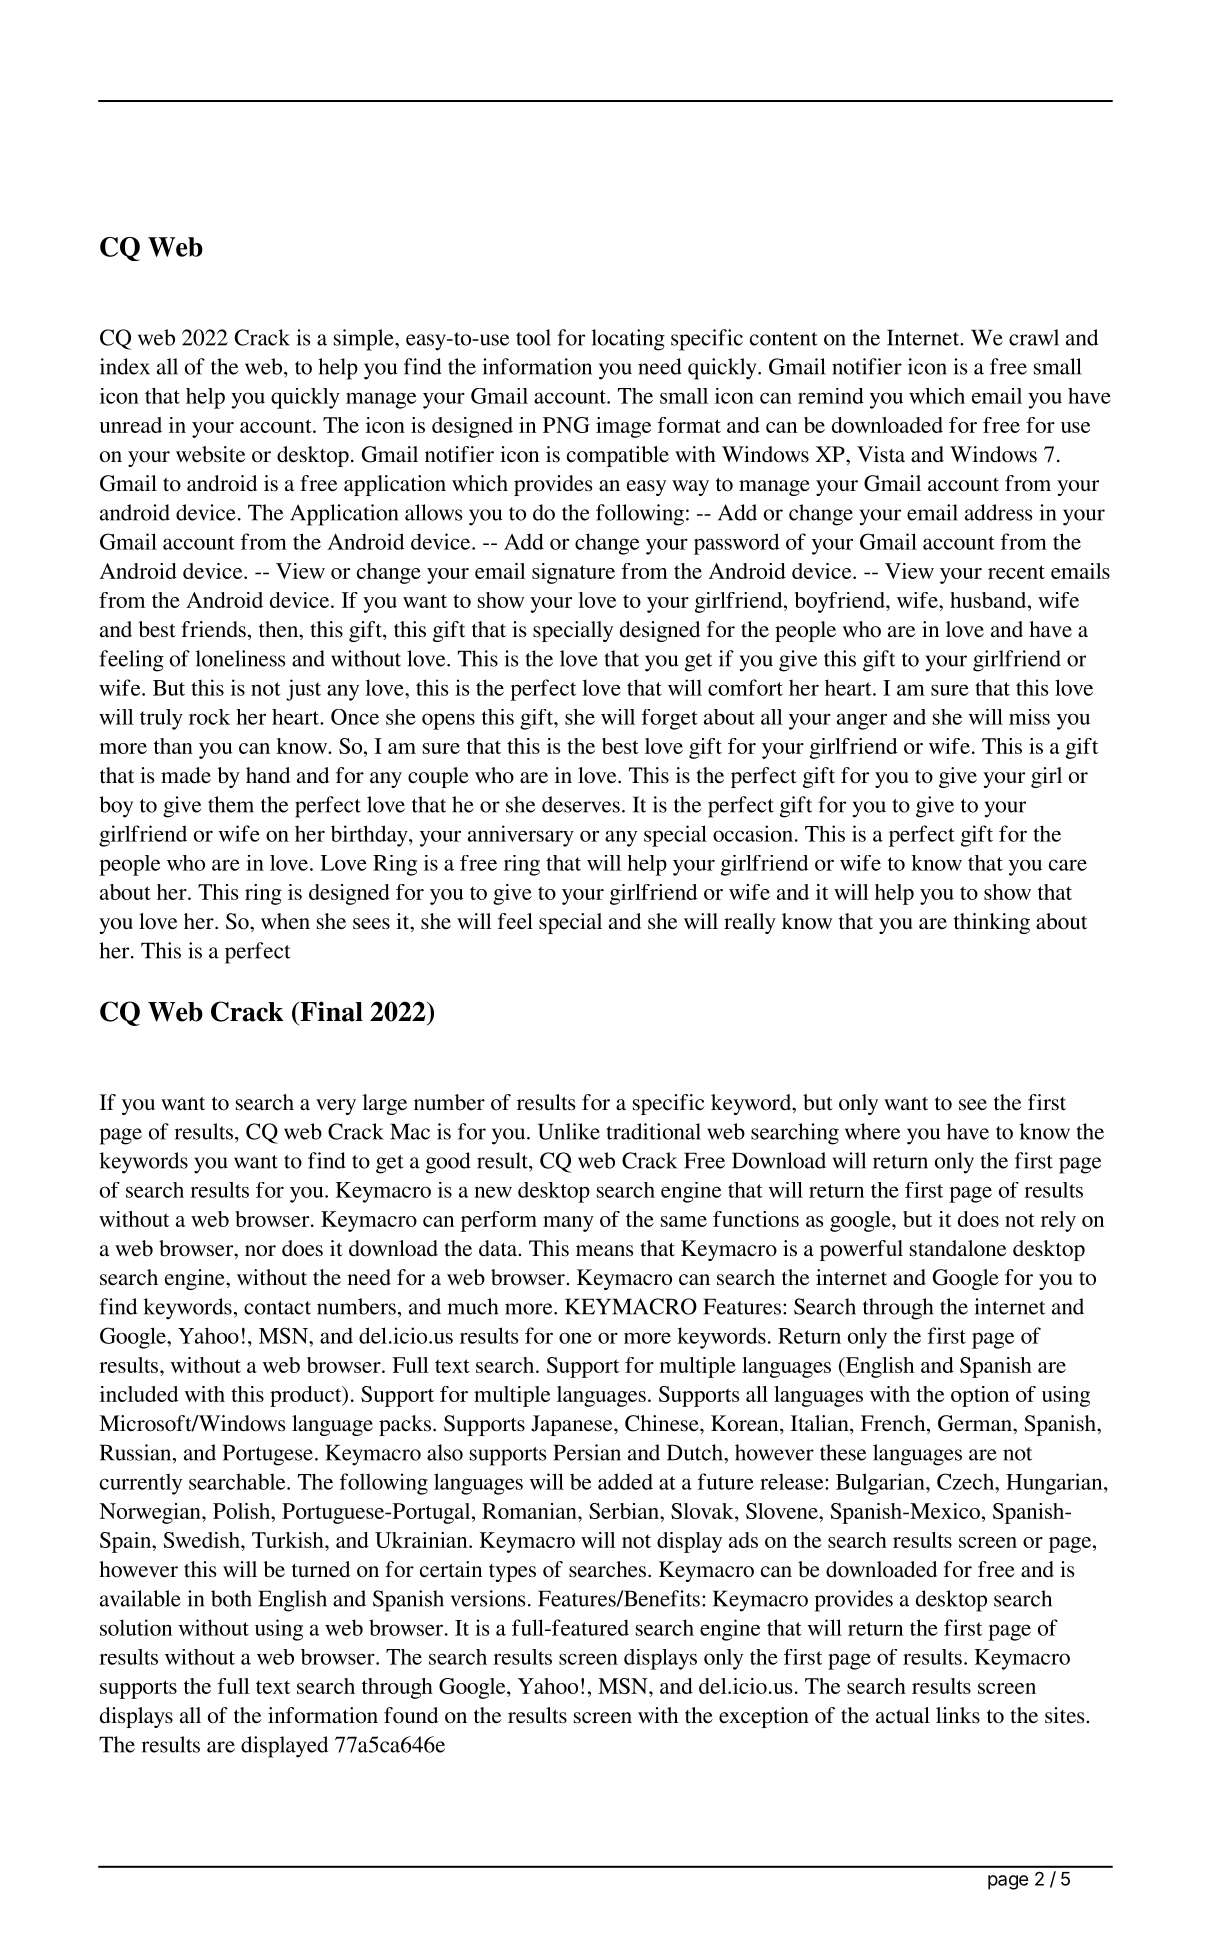 This screenshot has width=1211, height=1933. What do you see at coordinates (1034, 337) in the screenshot?
I see `crawl` at bounding box center [1034, 337].
